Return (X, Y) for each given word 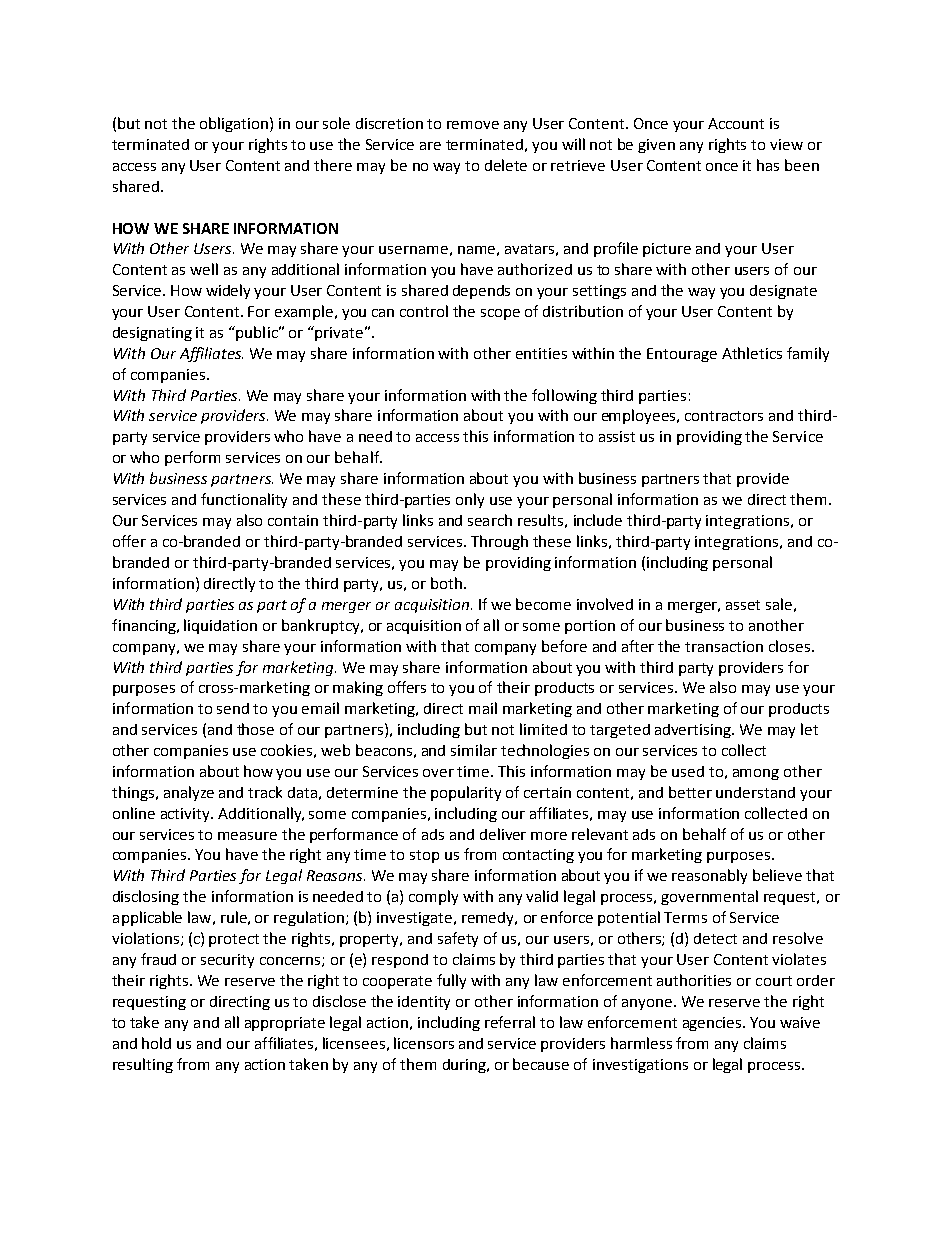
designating (152, 334)
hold (156, 1043)
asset (743, 605)
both (446, 583)
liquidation (220, 626)
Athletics (752, 353)
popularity (466, 793)
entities (541, 353)
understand (755, 792)
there (333, 165)
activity (186, 815)
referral (510, 1022)
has (768, 165)
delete (506, 165)
